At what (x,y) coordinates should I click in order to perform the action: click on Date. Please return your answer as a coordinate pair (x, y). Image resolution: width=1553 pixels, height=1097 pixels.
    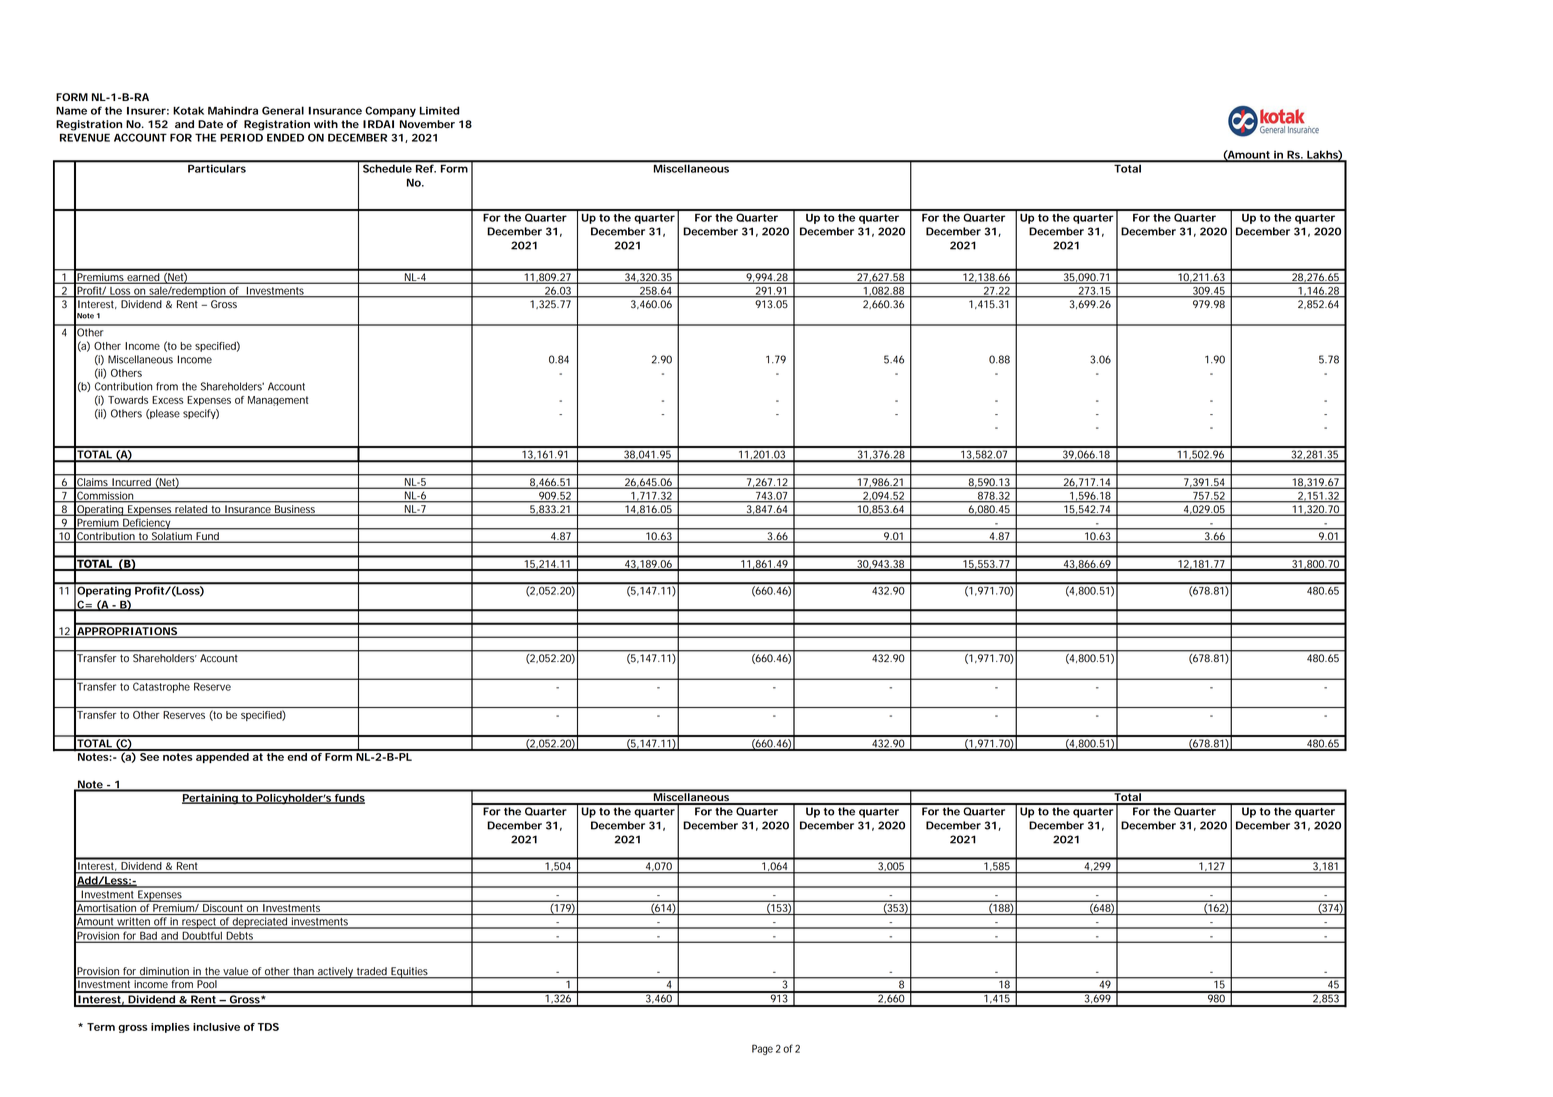
    Looking at the image, I should click on (210, 124).
